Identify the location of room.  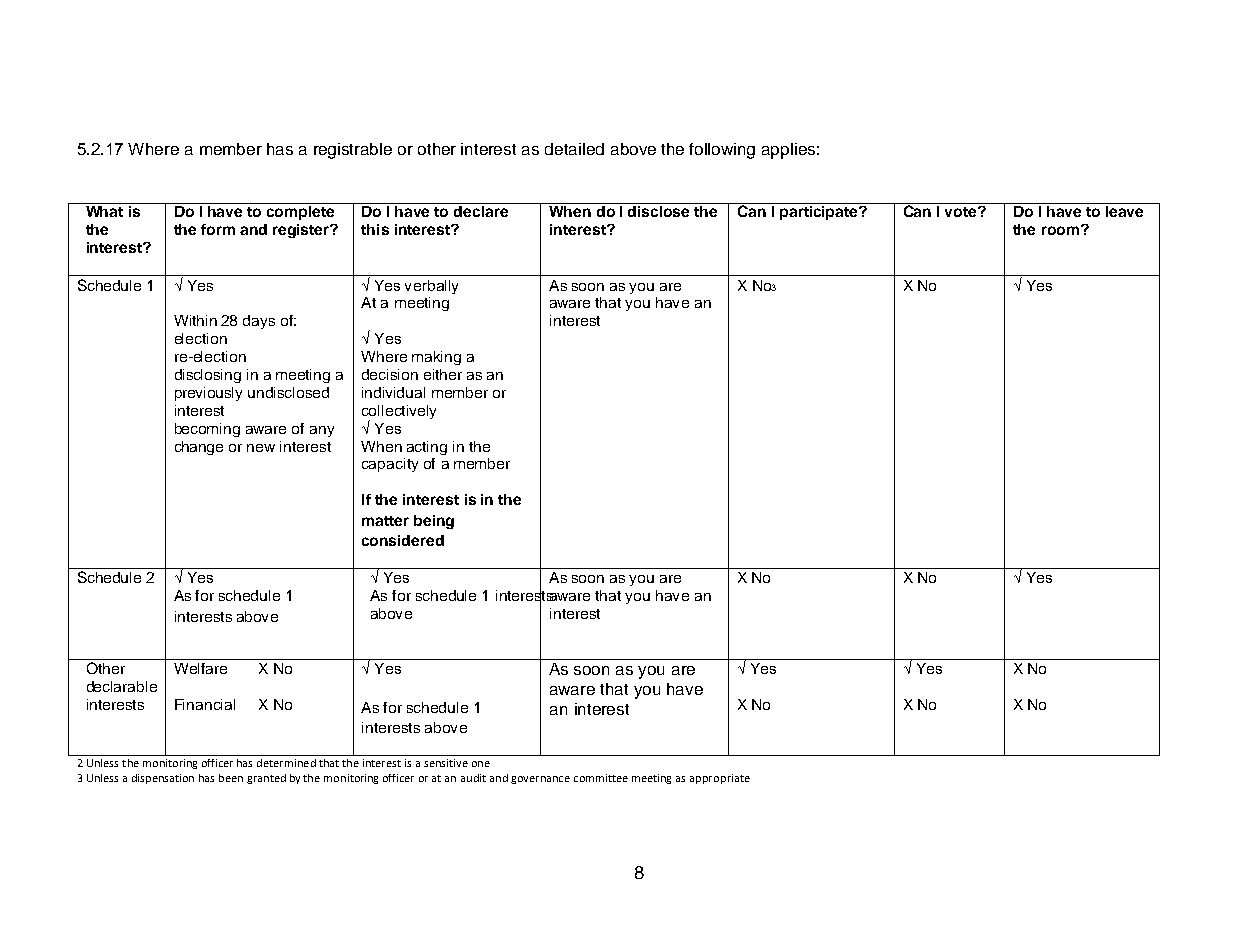
(1060, 230).
